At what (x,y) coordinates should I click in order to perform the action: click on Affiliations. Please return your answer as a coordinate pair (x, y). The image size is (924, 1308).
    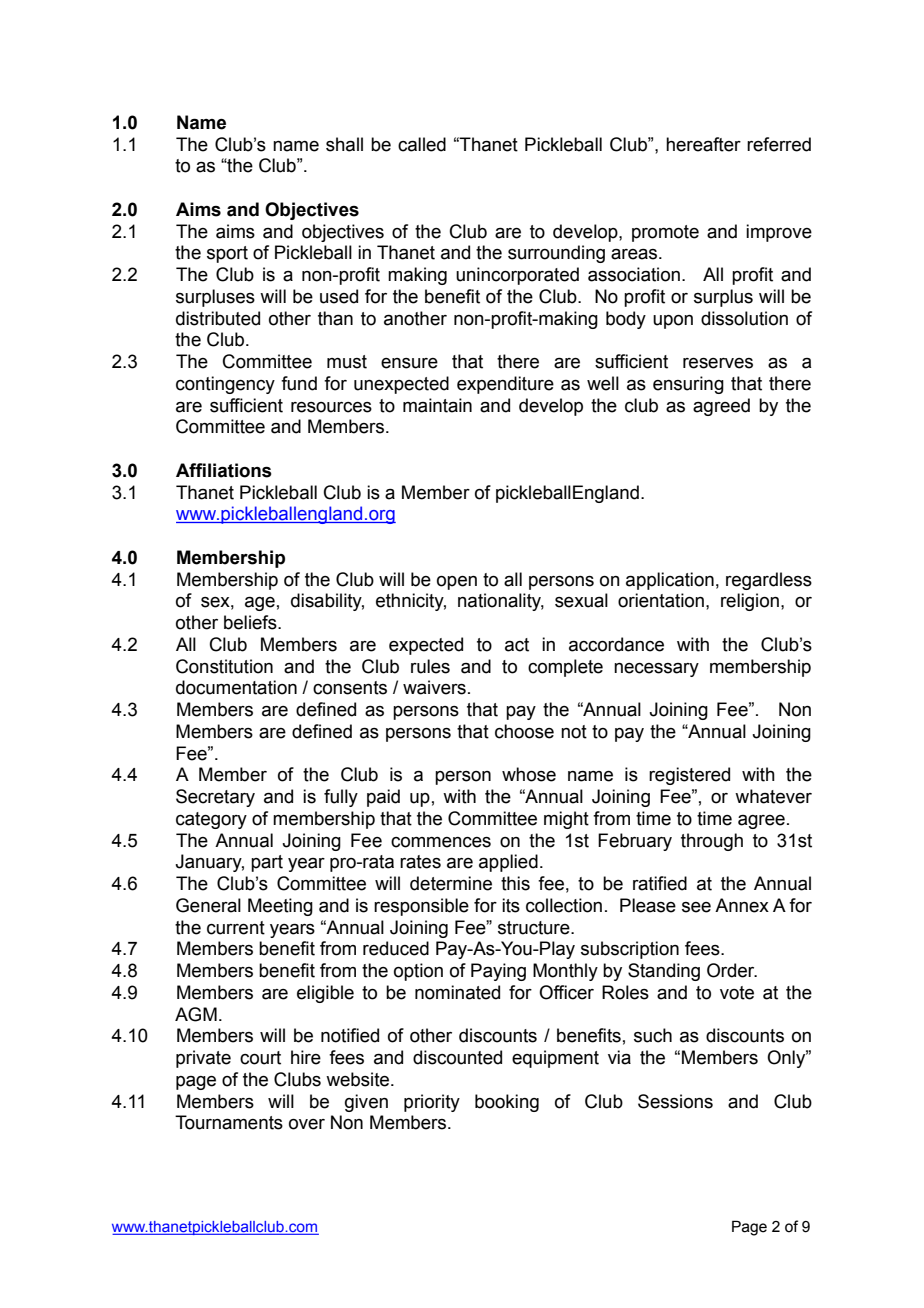
    Looking at the image, I should click on (224, 470).
